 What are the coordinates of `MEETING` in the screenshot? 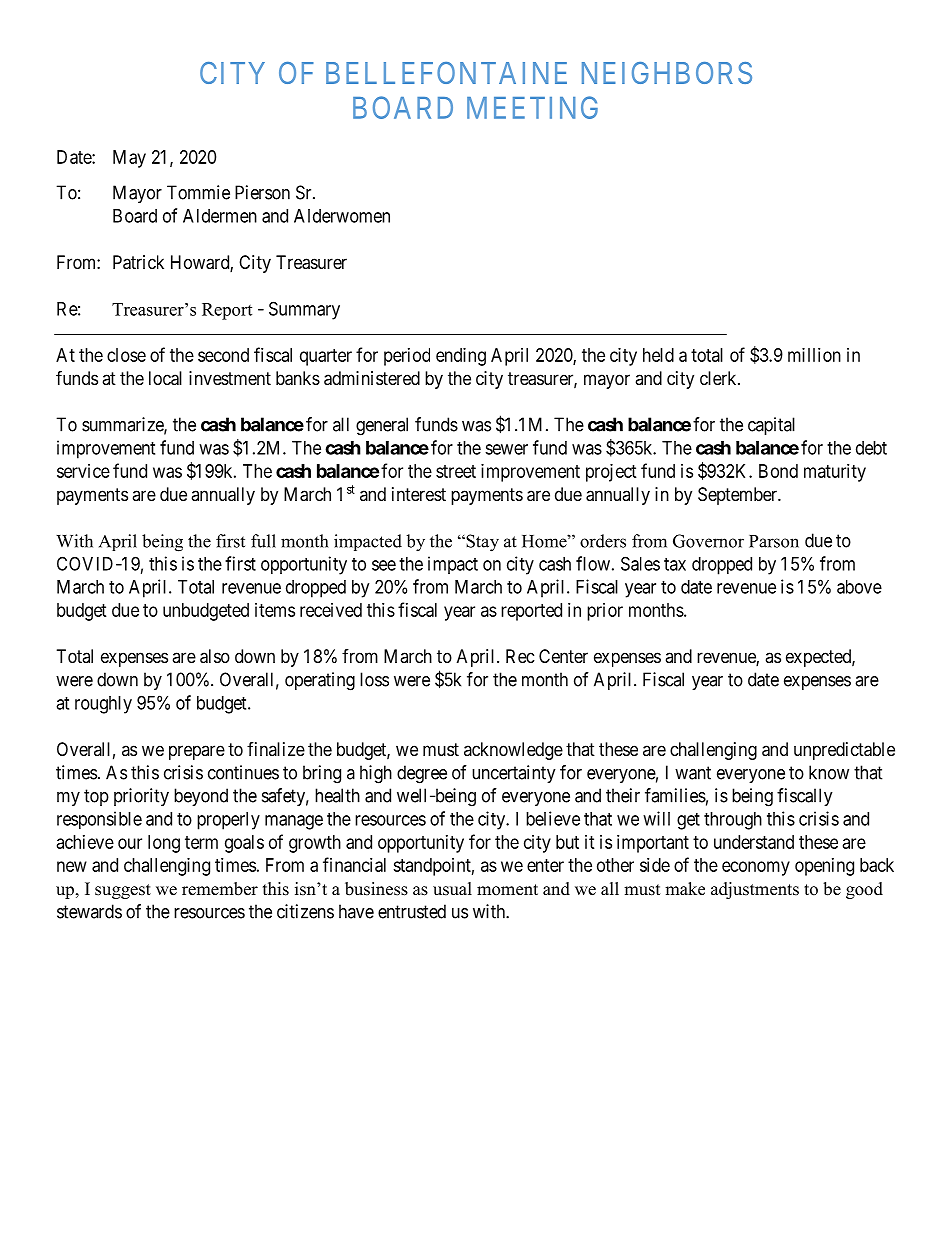 It's located at (532, 107).
